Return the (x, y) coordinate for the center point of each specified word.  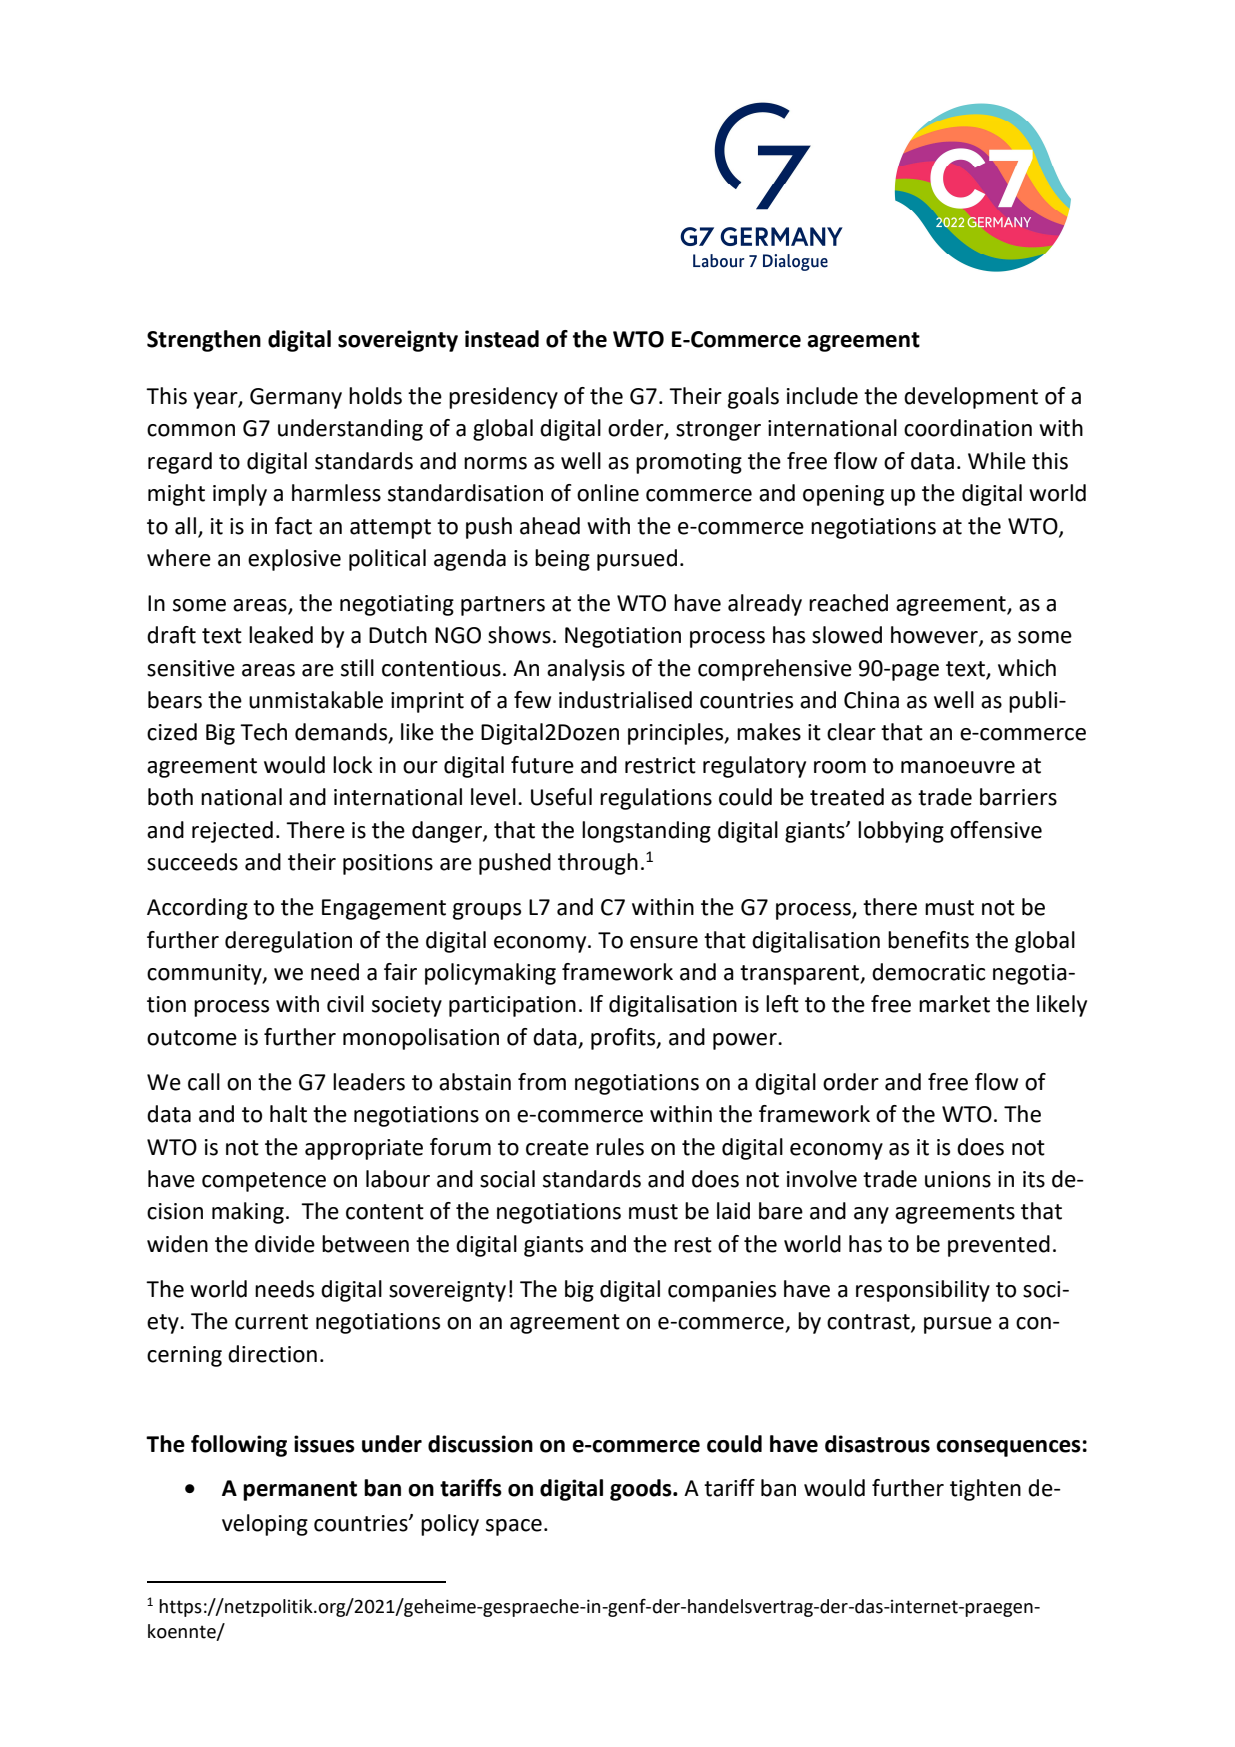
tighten (985, 1490)
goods (642, 1490)
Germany (296, 398)
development (971, 398)
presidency (503, 398)
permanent (300, 1491)
